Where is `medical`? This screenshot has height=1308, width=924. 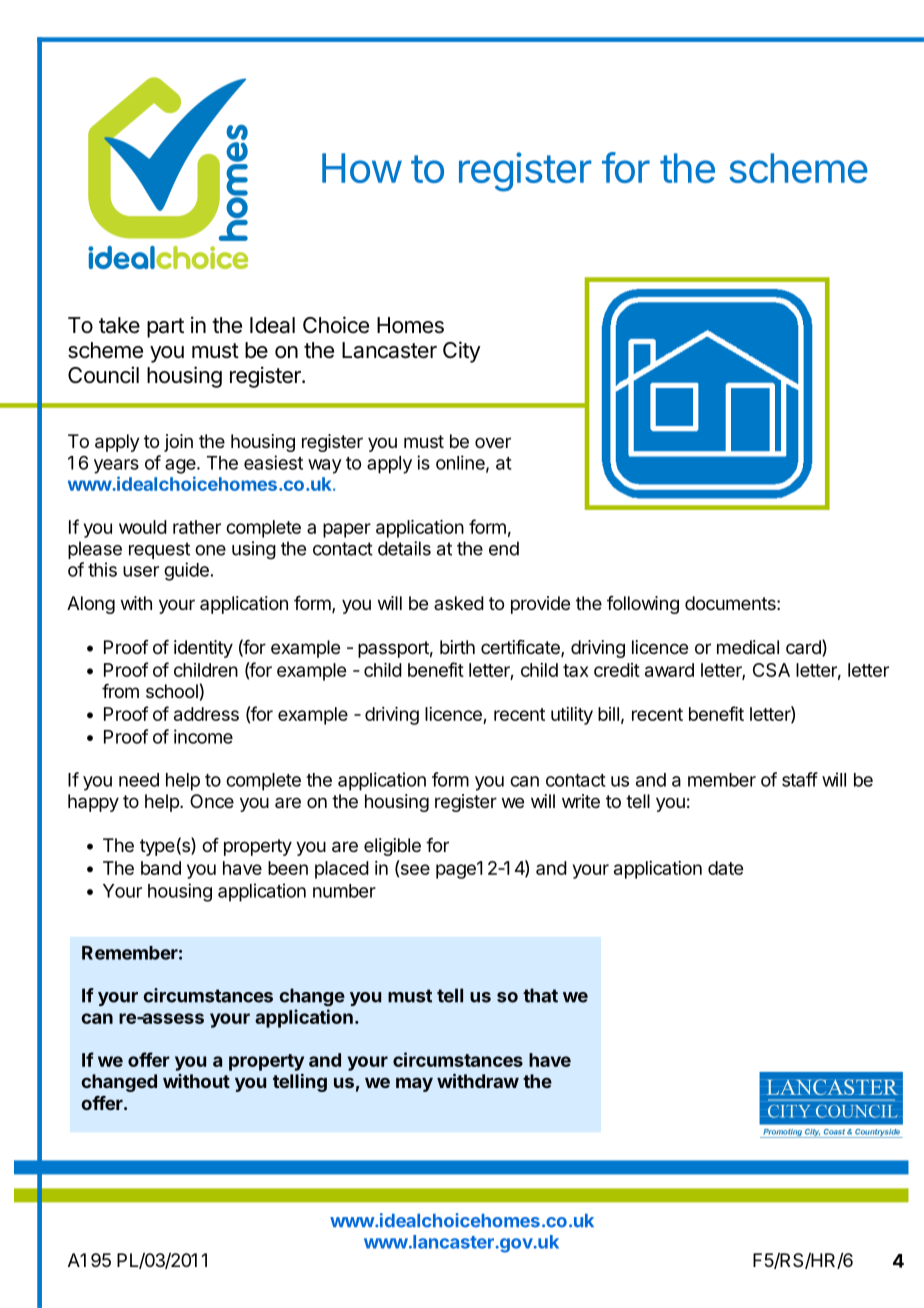 medical is located at coordinates (748, 647).
